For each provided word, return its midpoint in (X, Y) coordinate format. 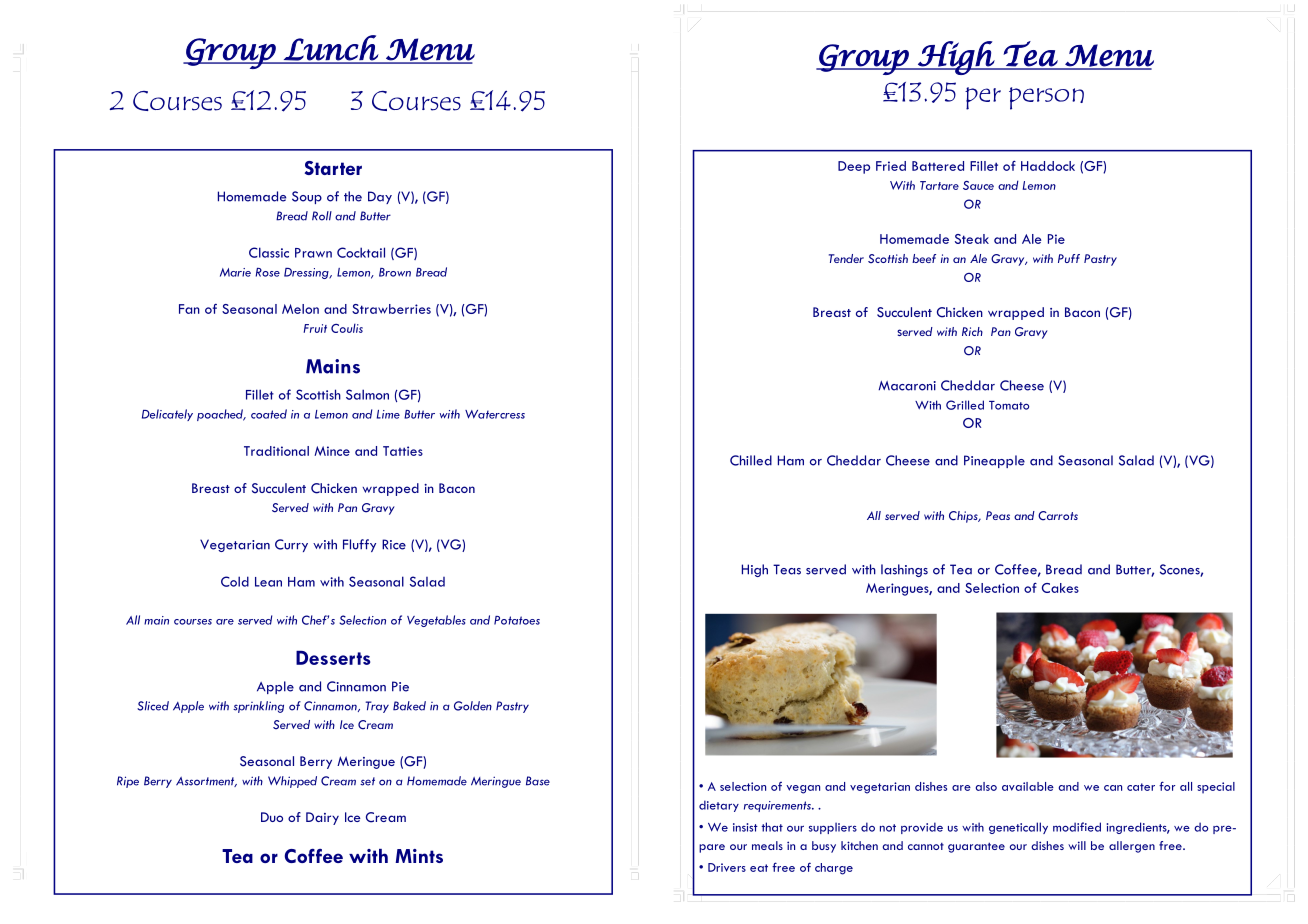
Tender (846, 258)
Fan (189, 309)
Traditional (276, 451)
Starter (333, 168)
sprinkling (258, 707)
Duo (272, 817)
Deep (854, 167)
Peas (998, 515)
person (1046, 98)
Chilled (751, 460)
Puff (1069, 258)
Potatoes (517, 620)
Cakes (1060, 588)
